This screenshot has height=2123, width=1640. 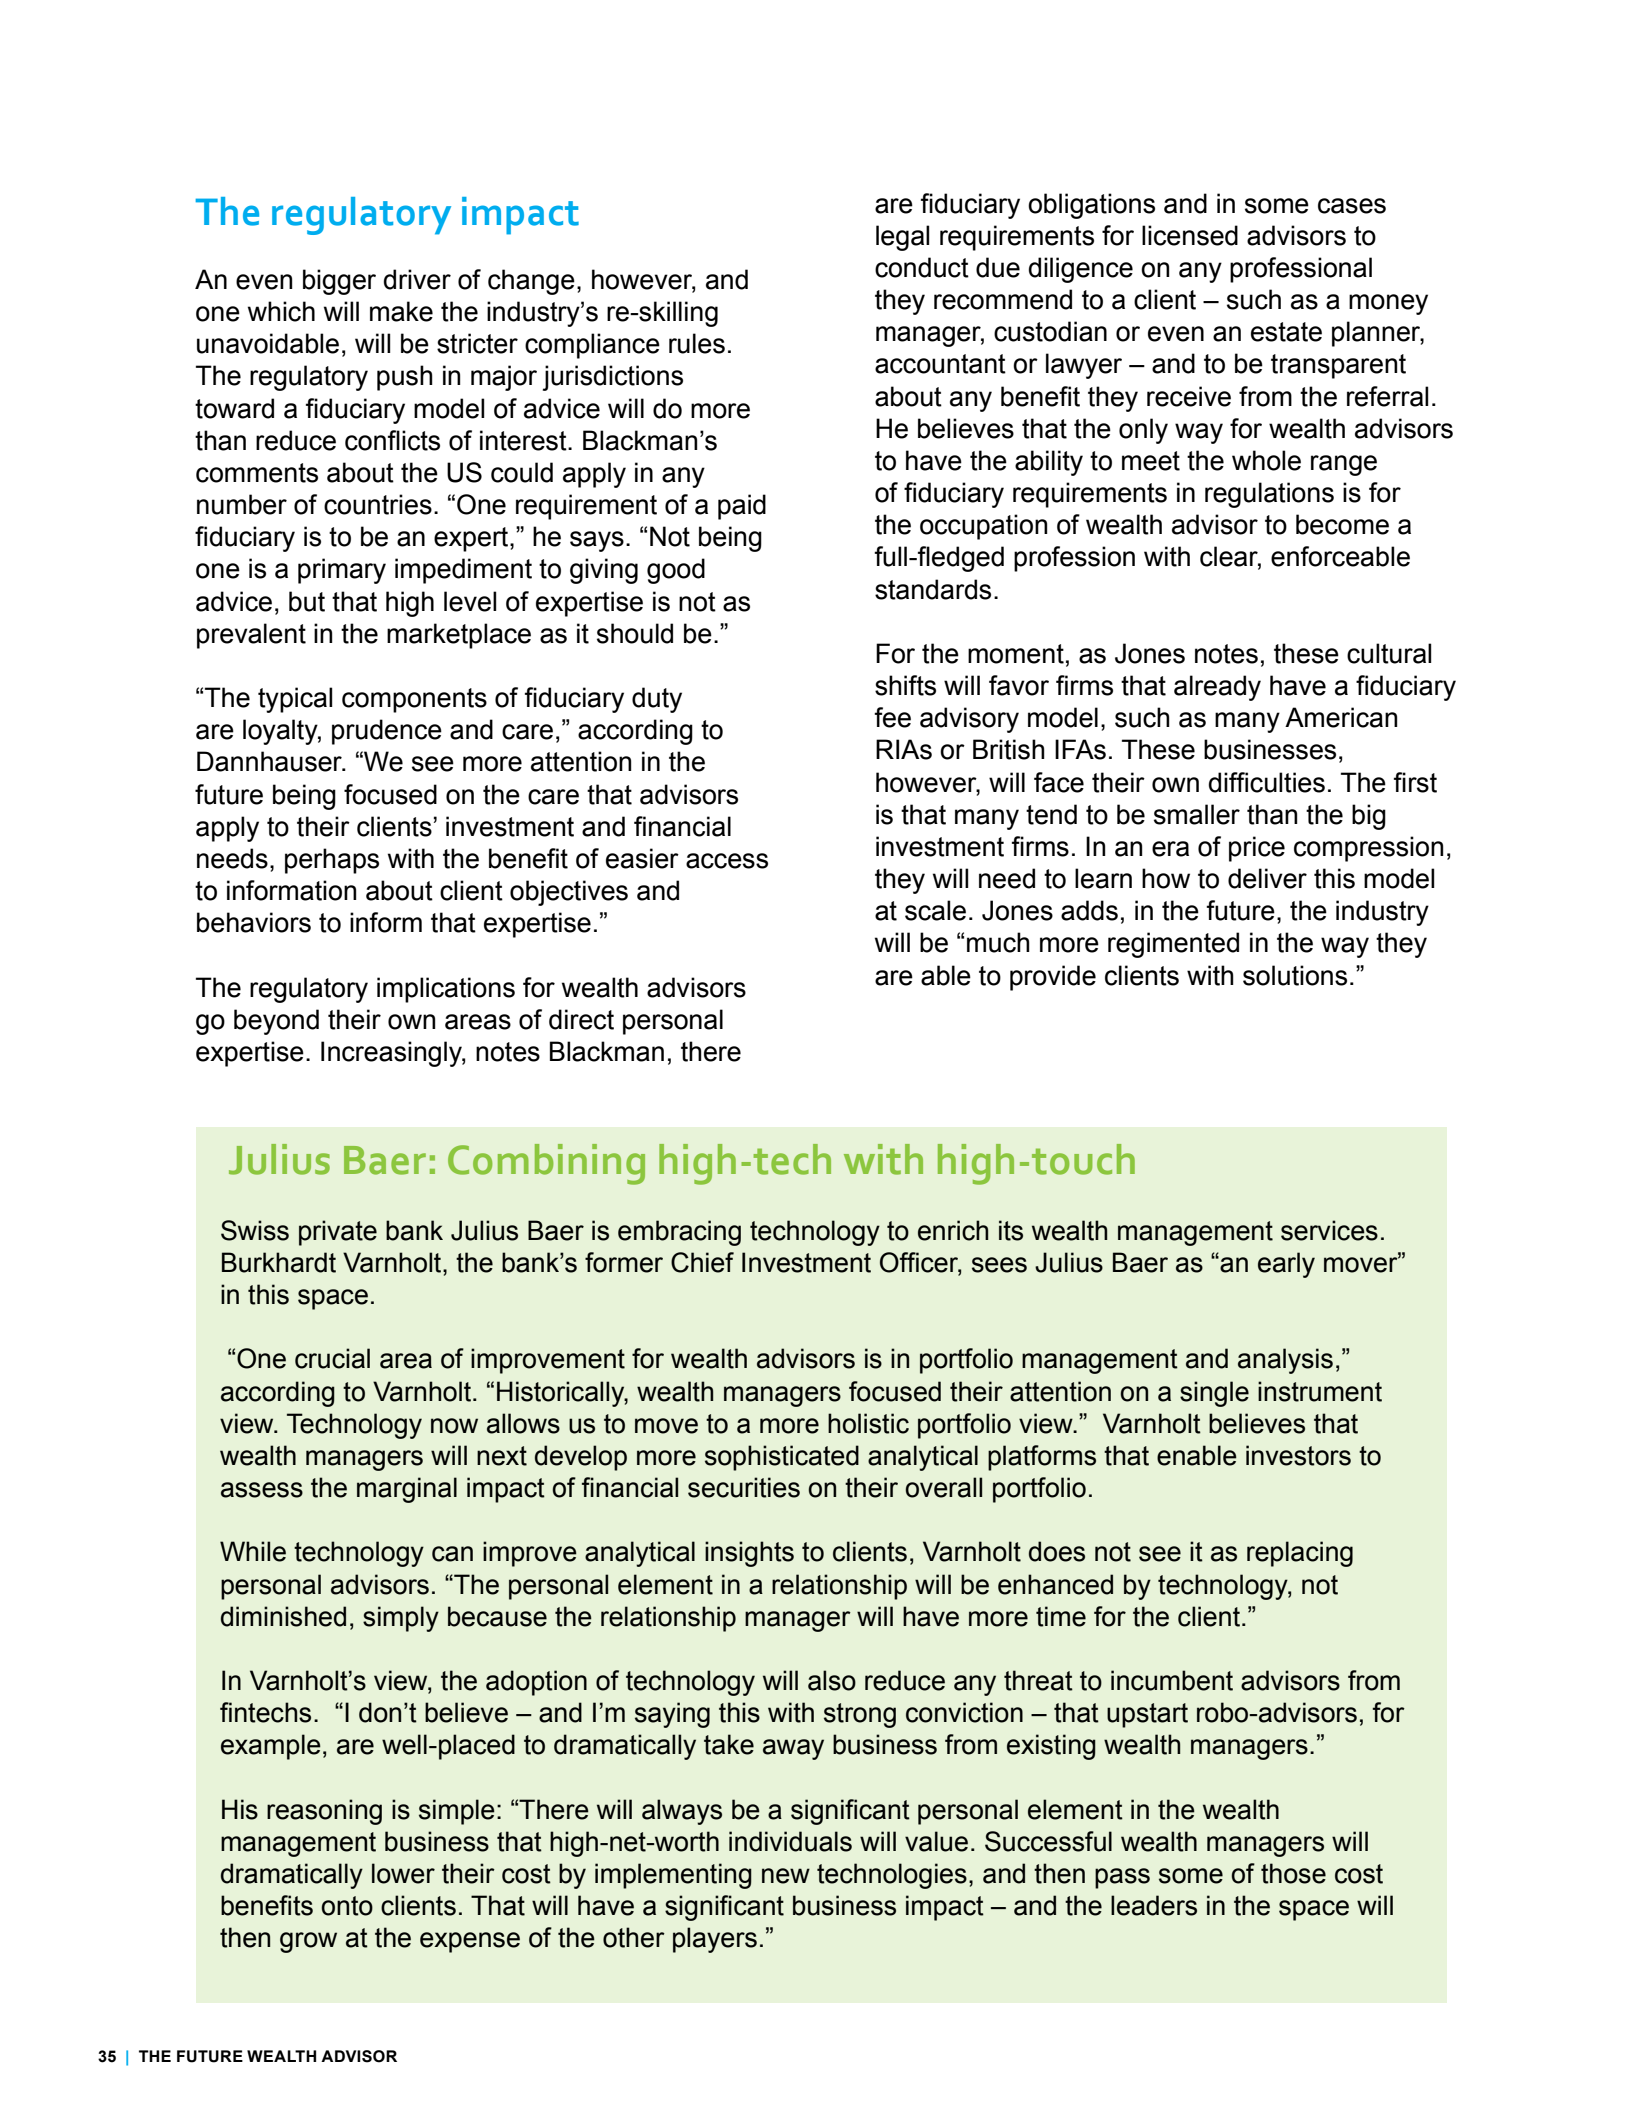 What do you see at coordinates (1295, 975) in the screenshot?
I see `solutions` at bounding box center [1295, 975].
